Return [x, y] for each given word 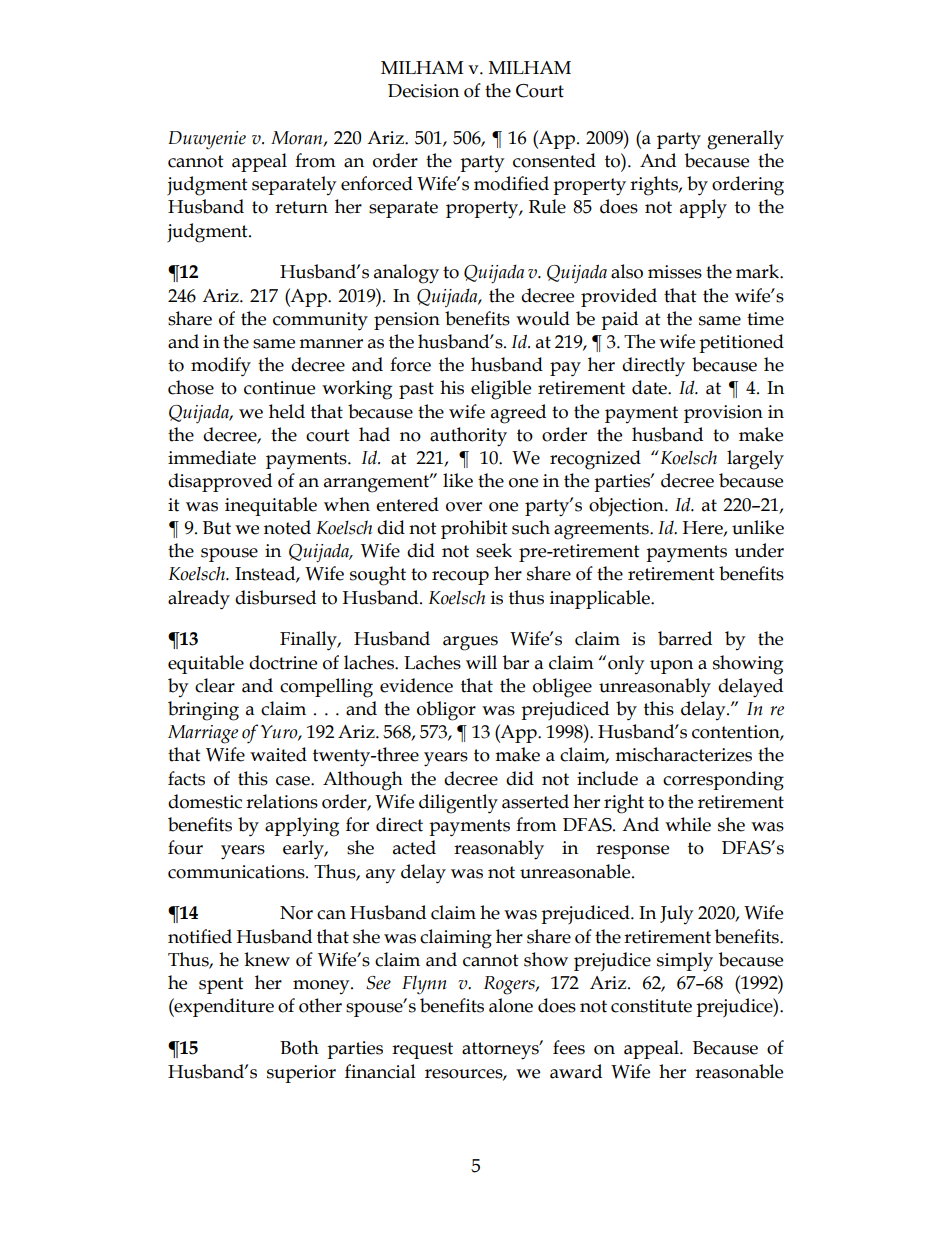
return [301, 207]
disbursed [275, 597]
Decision [423, 91]
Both [299, 1047]
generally [745, 140]
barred [685, 638]
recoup [460, 578]
